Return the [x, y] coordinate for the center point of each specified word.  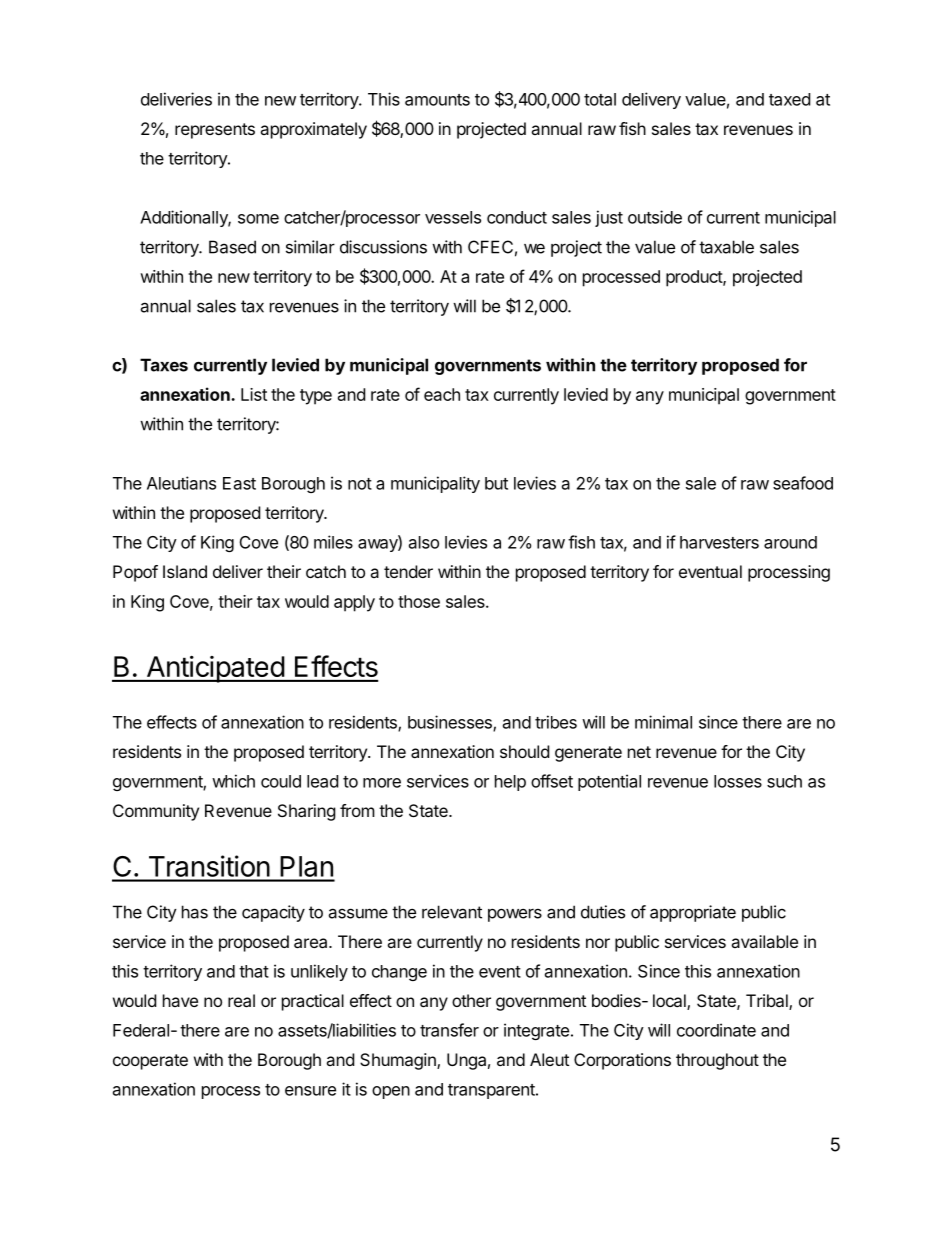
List [254, 394]
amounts [437, 100]
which [233, 781]
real [241, 1000]
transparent [492, 1091]
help [510, 783]
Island [185, 571]
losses [738, 781]
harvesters [719, 542]
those [419, 601]
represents [215, 131]
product [695, 278]
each [442, 394]
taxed [789, 99]
